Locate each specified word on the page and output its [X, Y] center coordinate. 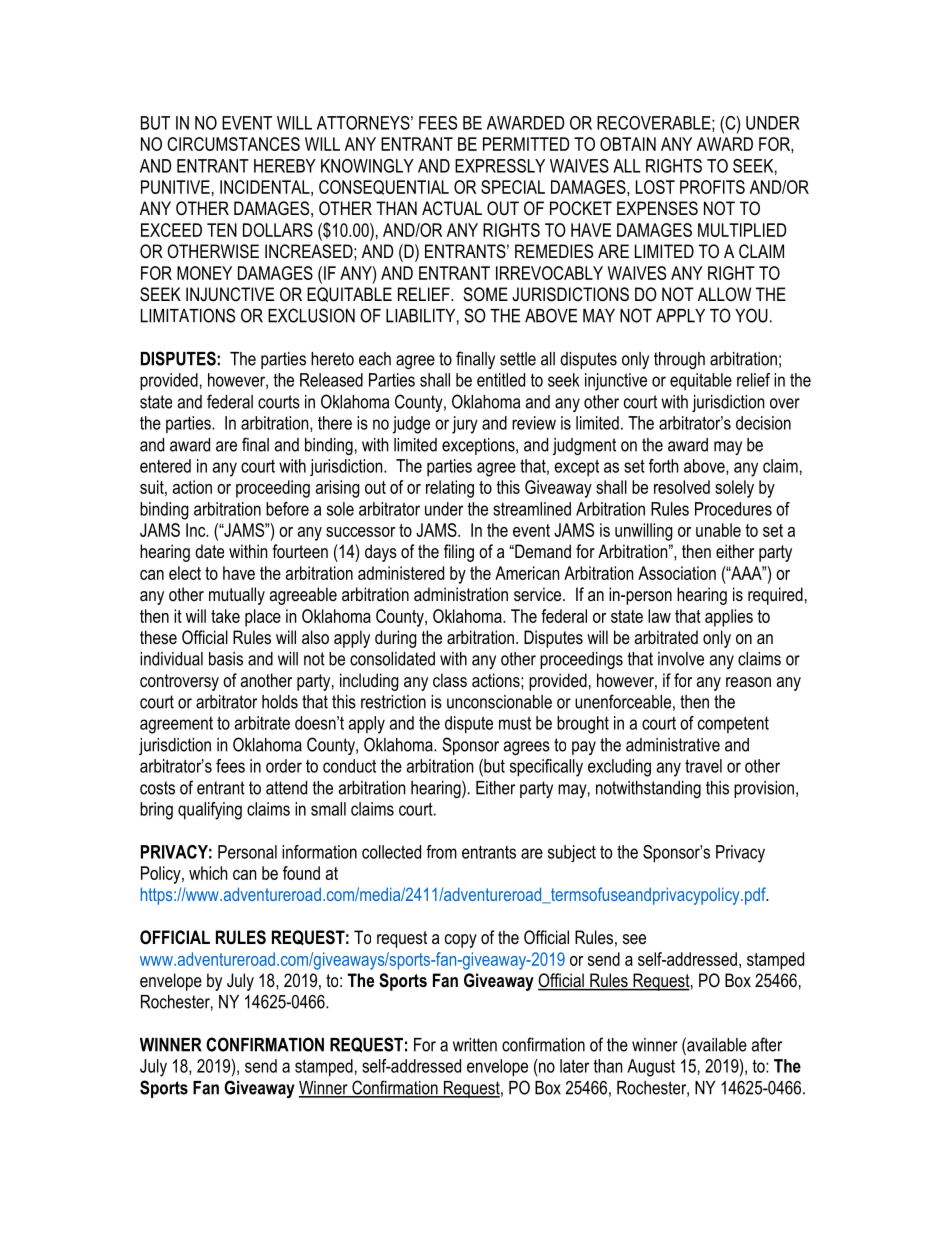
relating [450, 489]
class [450, 680]
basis [226, 659]
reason [748, 682]
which [208, 873]
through [679, 360]
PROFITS [712, 187]
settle [518, 359]
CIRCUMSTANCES [233, 144]
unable [718, 530]
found [301, 873]
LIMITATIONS [188, 315]
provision [764, 789]
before [287, 509]
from [441, 852]
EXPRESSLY [500, 166]
